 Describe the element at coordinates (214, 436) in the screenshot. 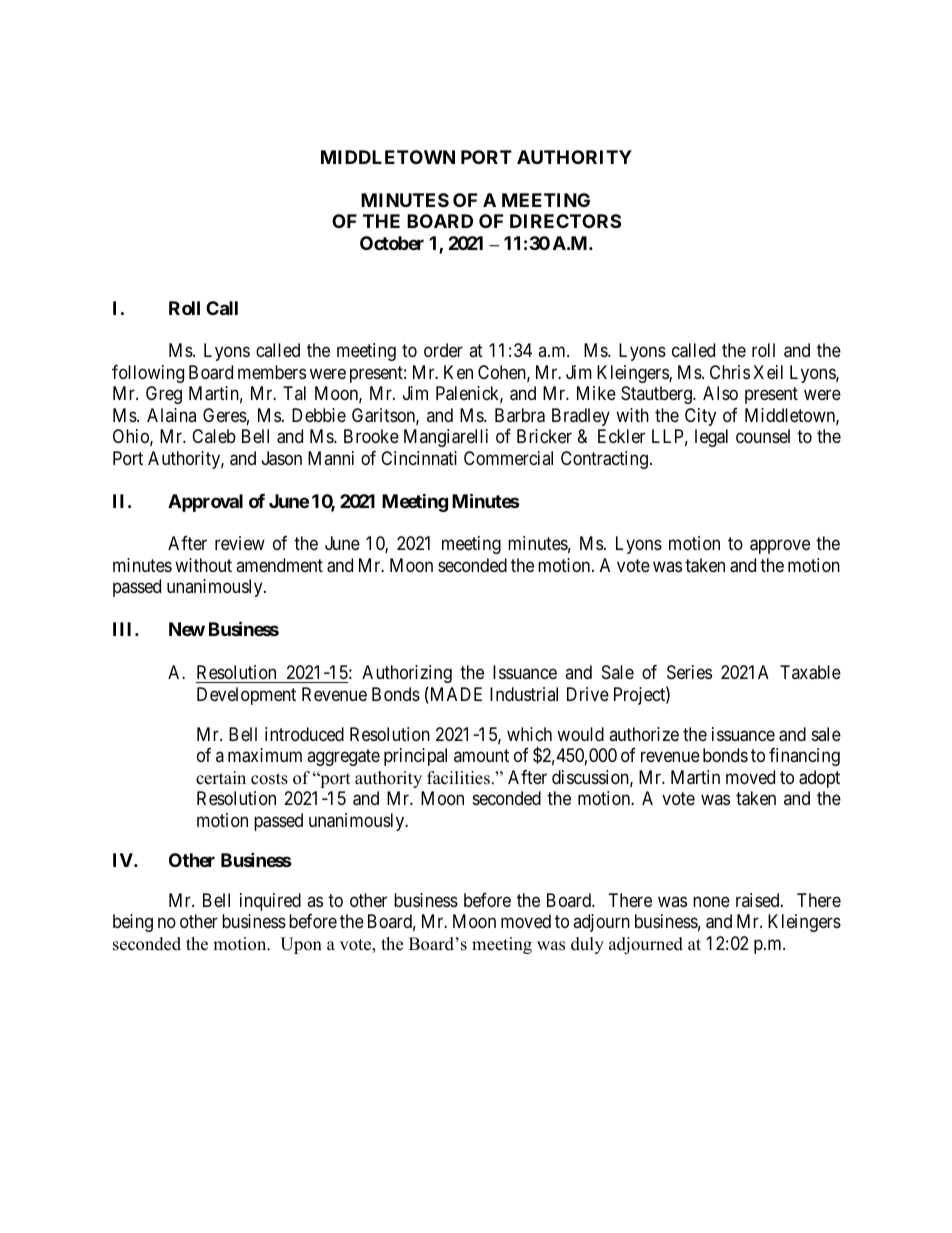

I see `Caleb` at that location.
